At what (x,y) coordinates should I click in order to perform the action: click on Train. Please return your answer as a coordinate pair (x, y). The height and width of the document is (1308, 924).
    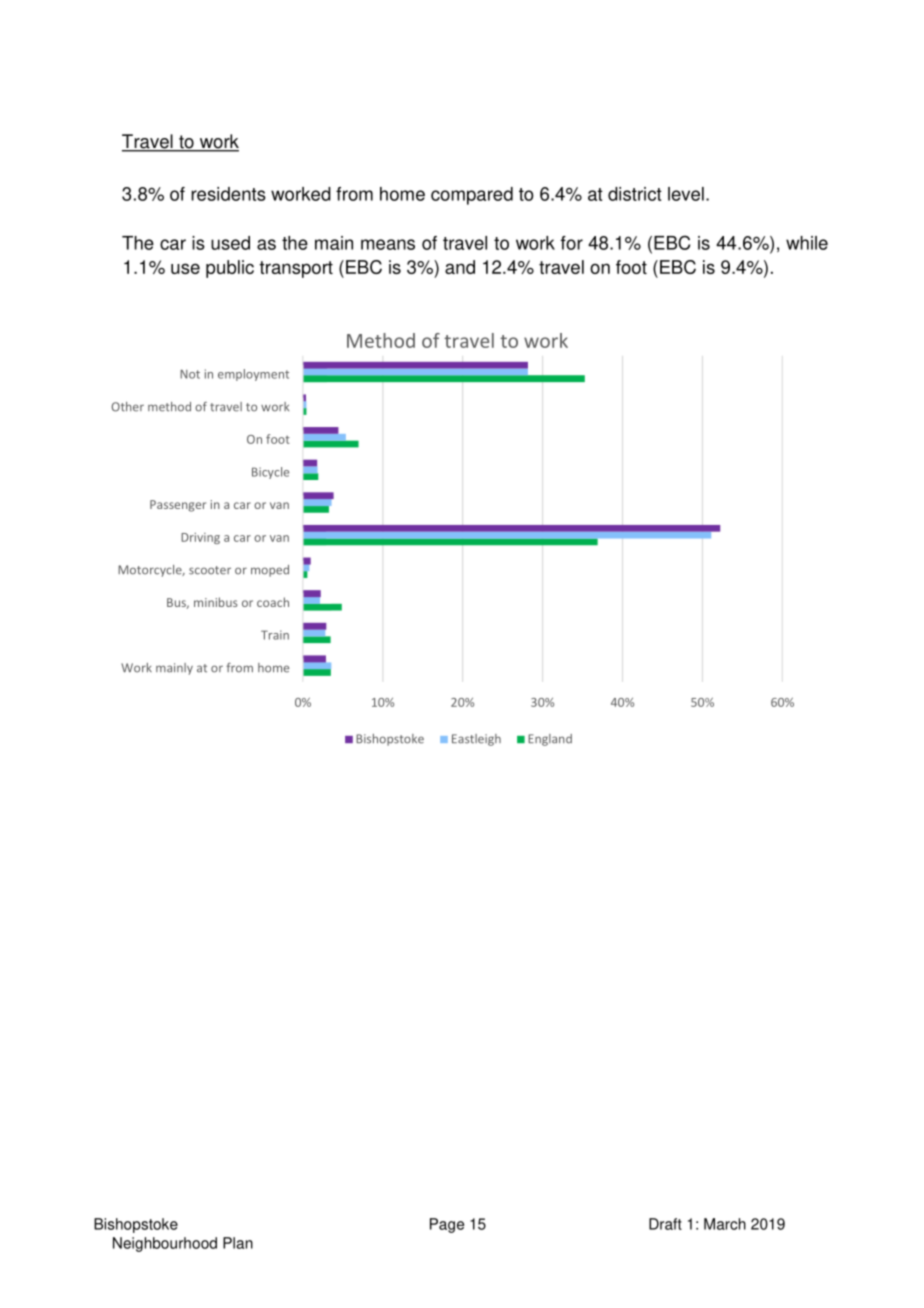
    Looking at the image, I should click on (275, 635).
